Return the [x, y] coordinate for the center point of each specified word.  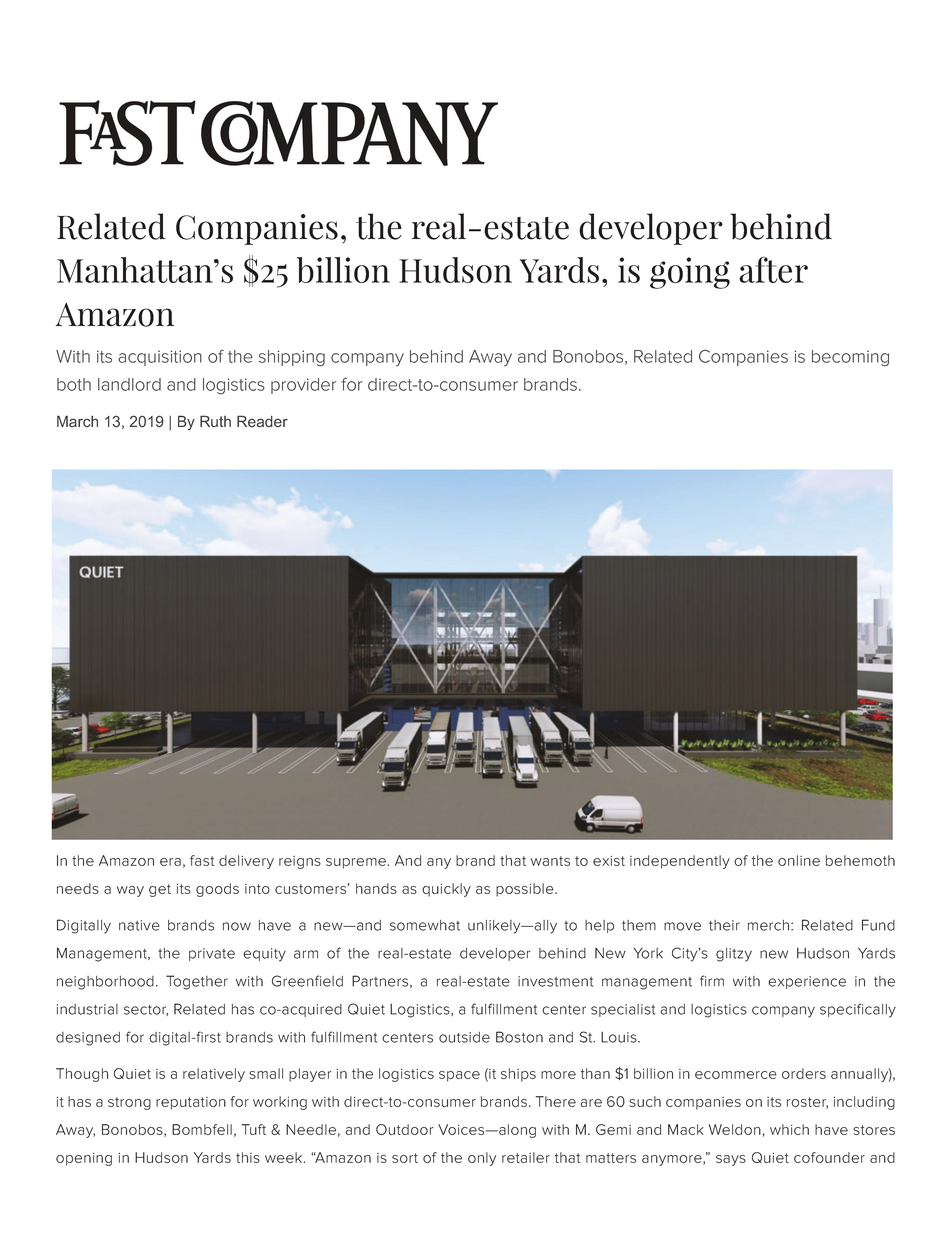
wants [550, 861]
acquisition [160, 358]
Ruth [215, 421]
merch [768, 925]
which [789, 1129]
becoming [850, 358]
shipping [292, 358]
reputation [191, 1103]
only [482, 1159]
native [139, 925]
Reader [262, 421]
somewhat [425, 925]
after [773, 270]
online [799, 860]
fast [202, 860]
